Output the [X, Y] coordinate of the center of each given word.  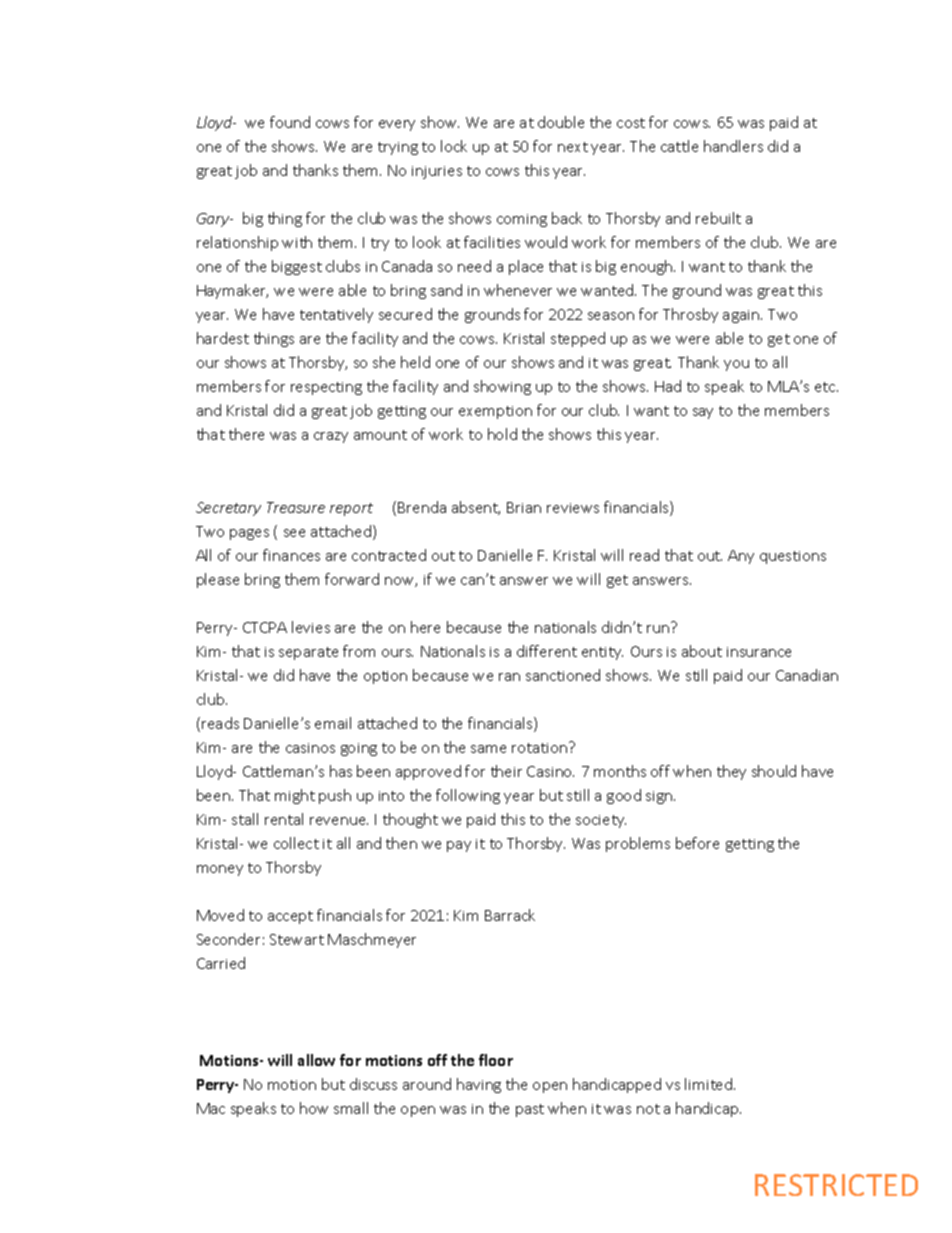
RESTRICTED [836, 1185]
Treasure [296, 507]
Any [741, 557]
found [290, 122]
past [530, 1110]
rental [284, 819]
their [506, 771]
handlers [733, 146]
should [774, 771]
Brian [524, 507]
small [351, 1108]
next [573, 147]
